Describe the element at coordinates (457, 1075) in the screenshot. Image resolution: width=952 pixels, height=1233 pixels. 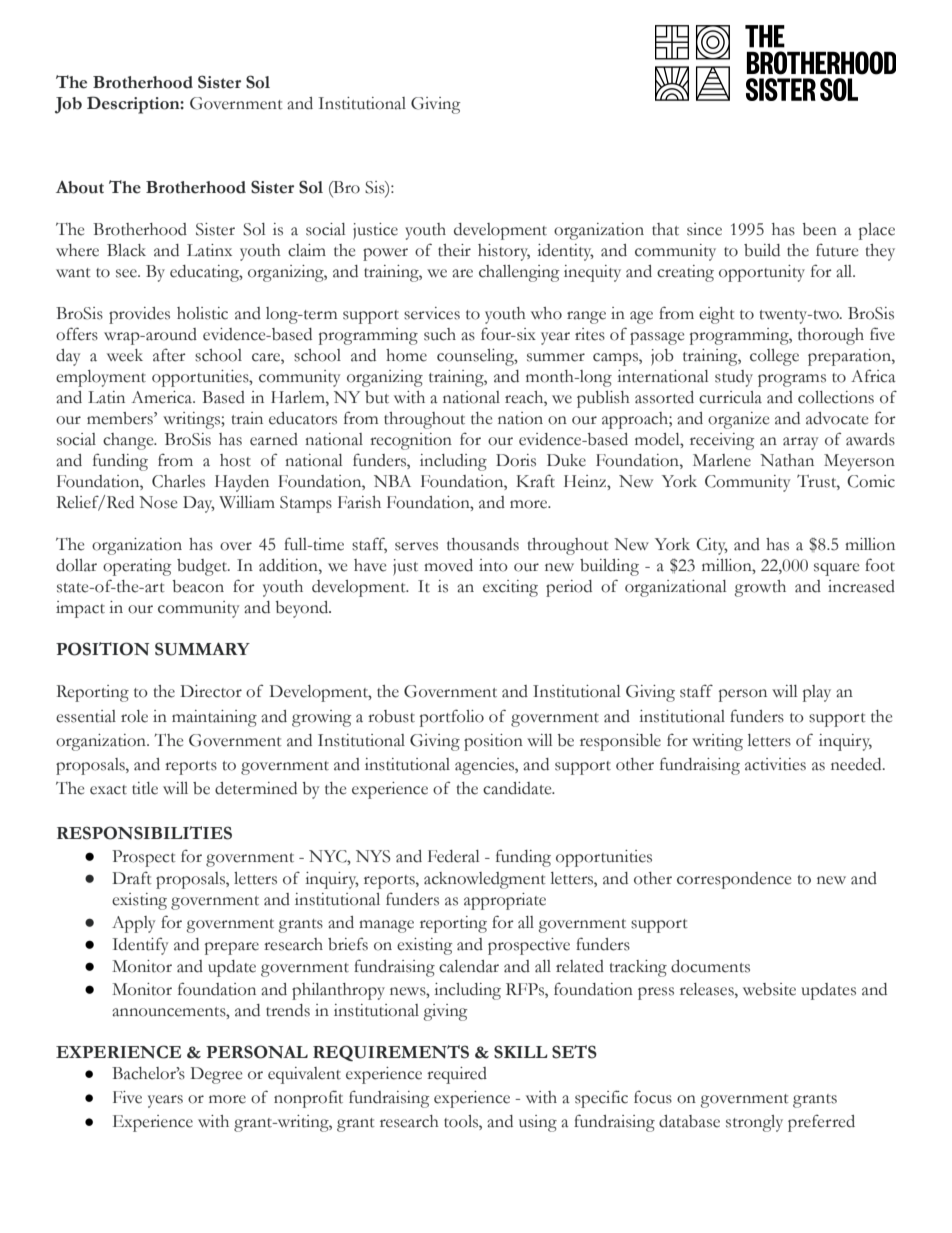
I see `required` at that location.
